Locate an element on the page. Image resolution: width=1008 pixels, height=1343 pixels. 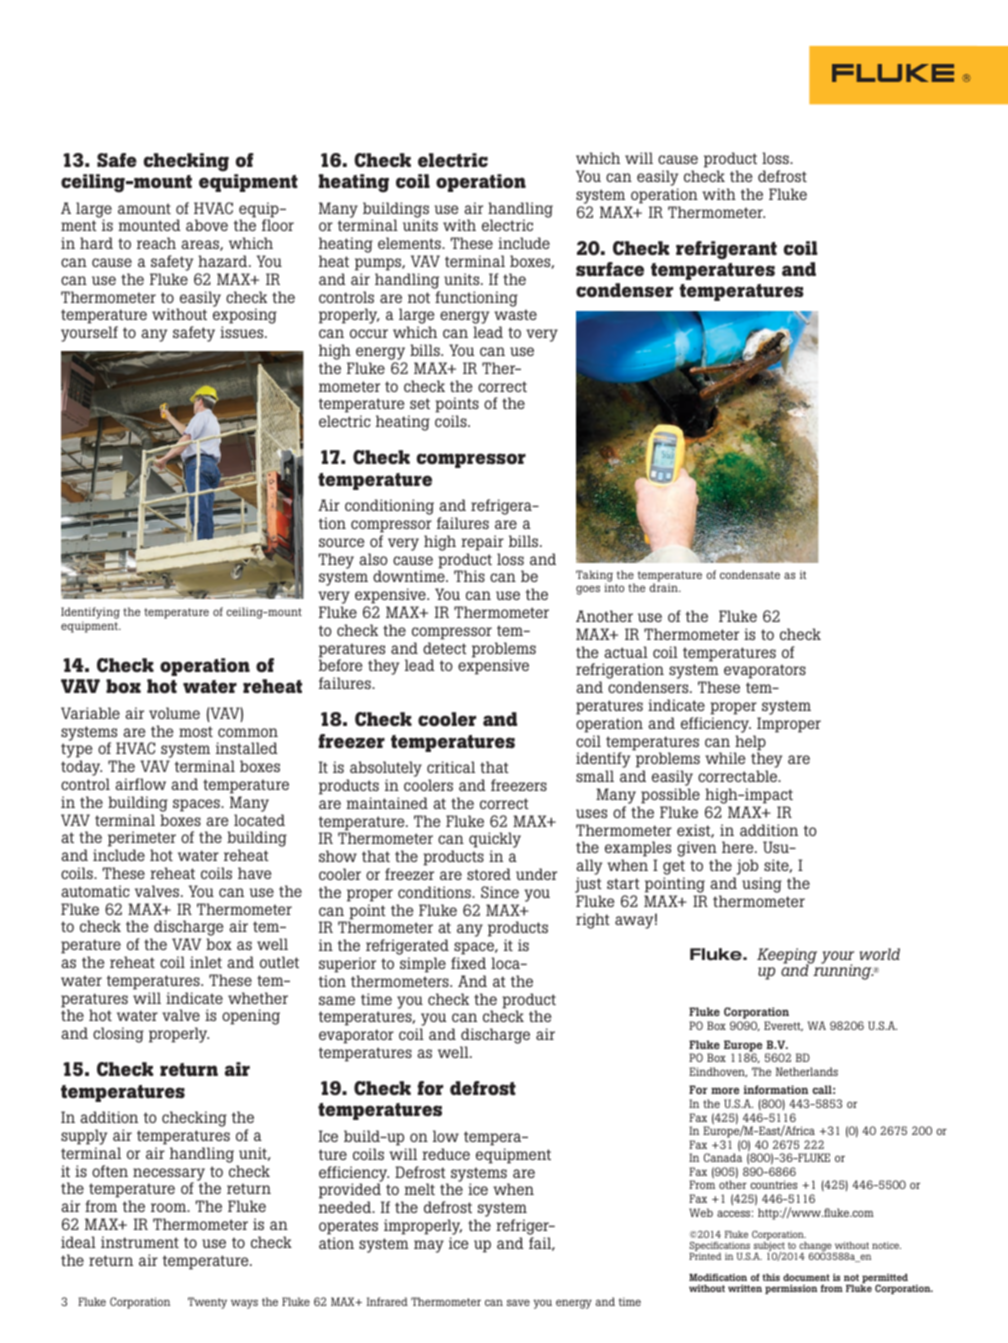
reach is located at coordinates (156, 243).
